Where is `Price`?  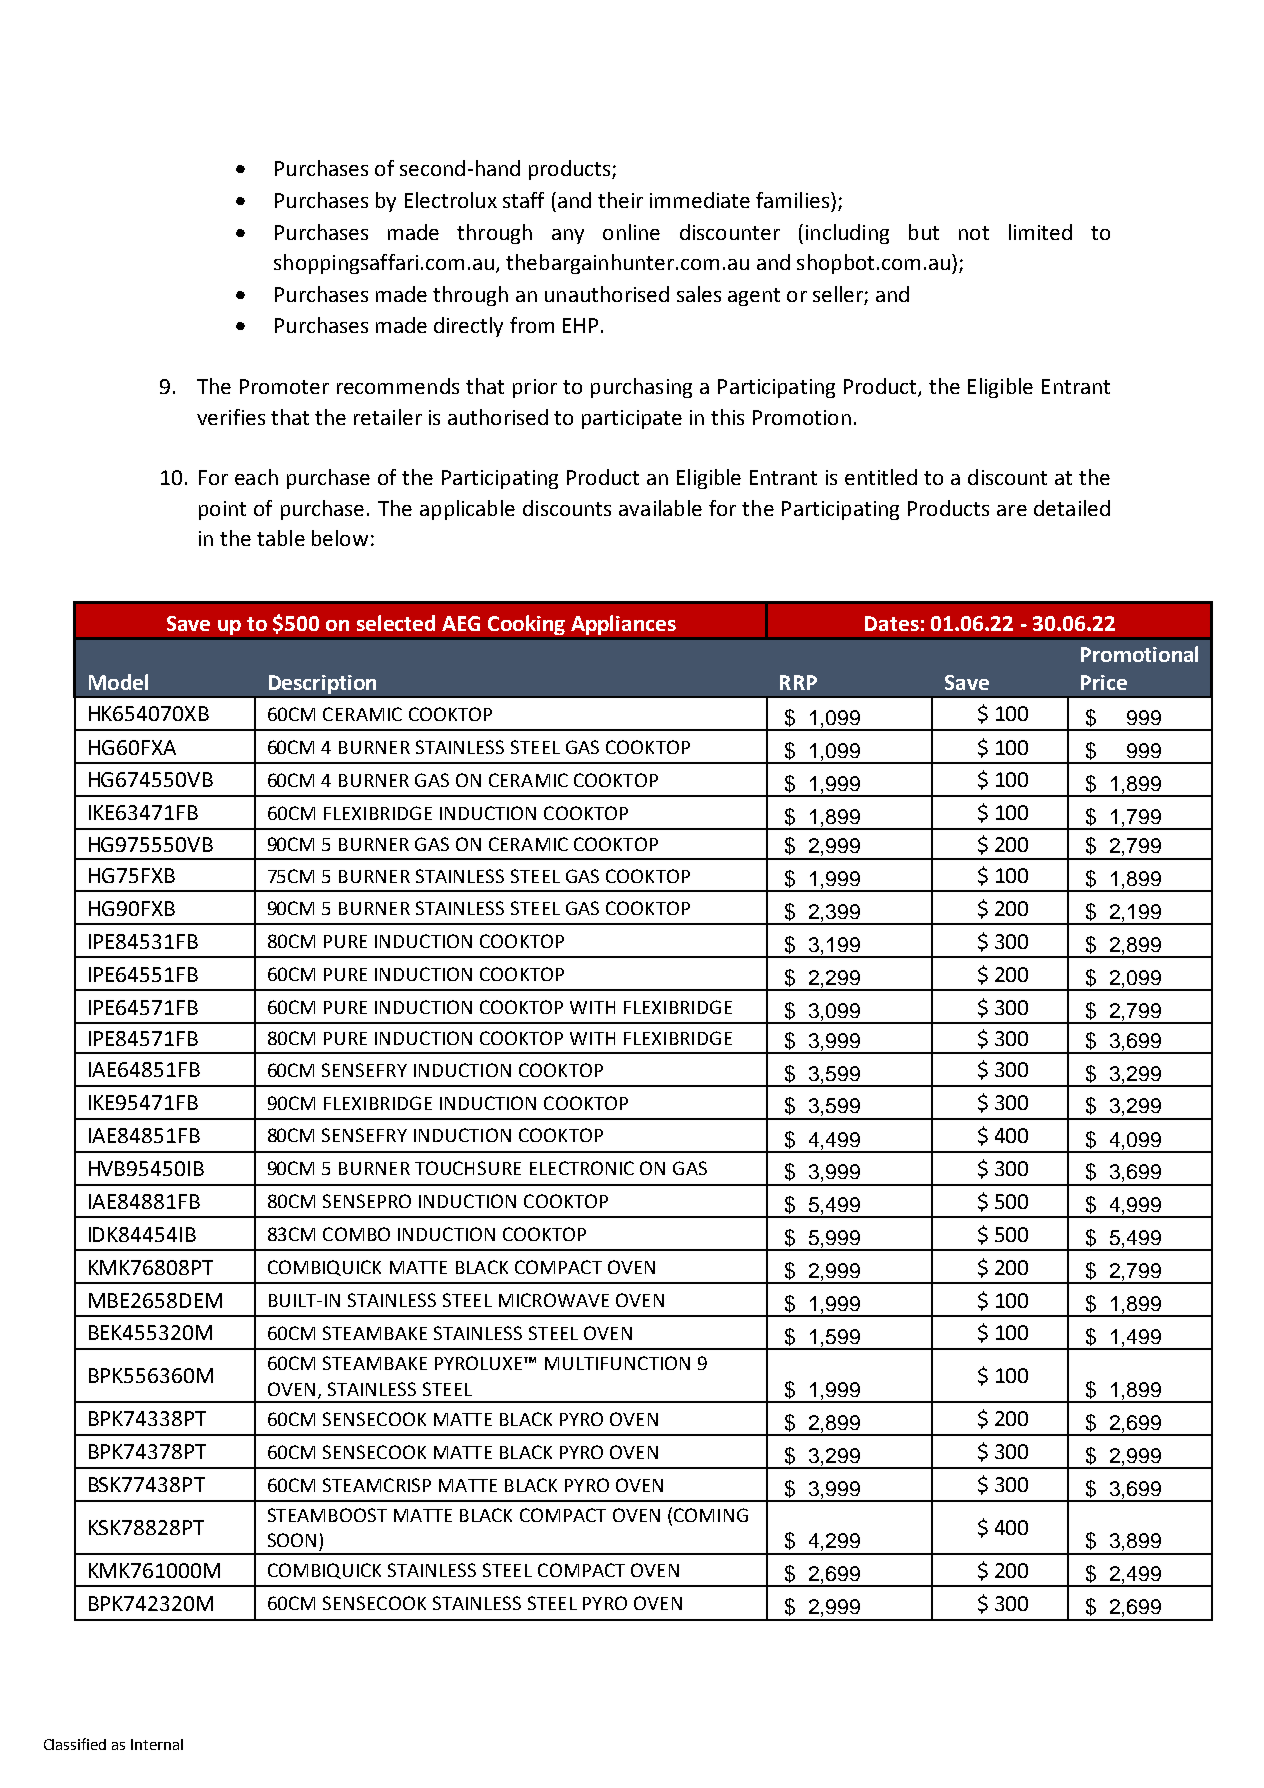 Price is located at coordinates (1104, 682).
